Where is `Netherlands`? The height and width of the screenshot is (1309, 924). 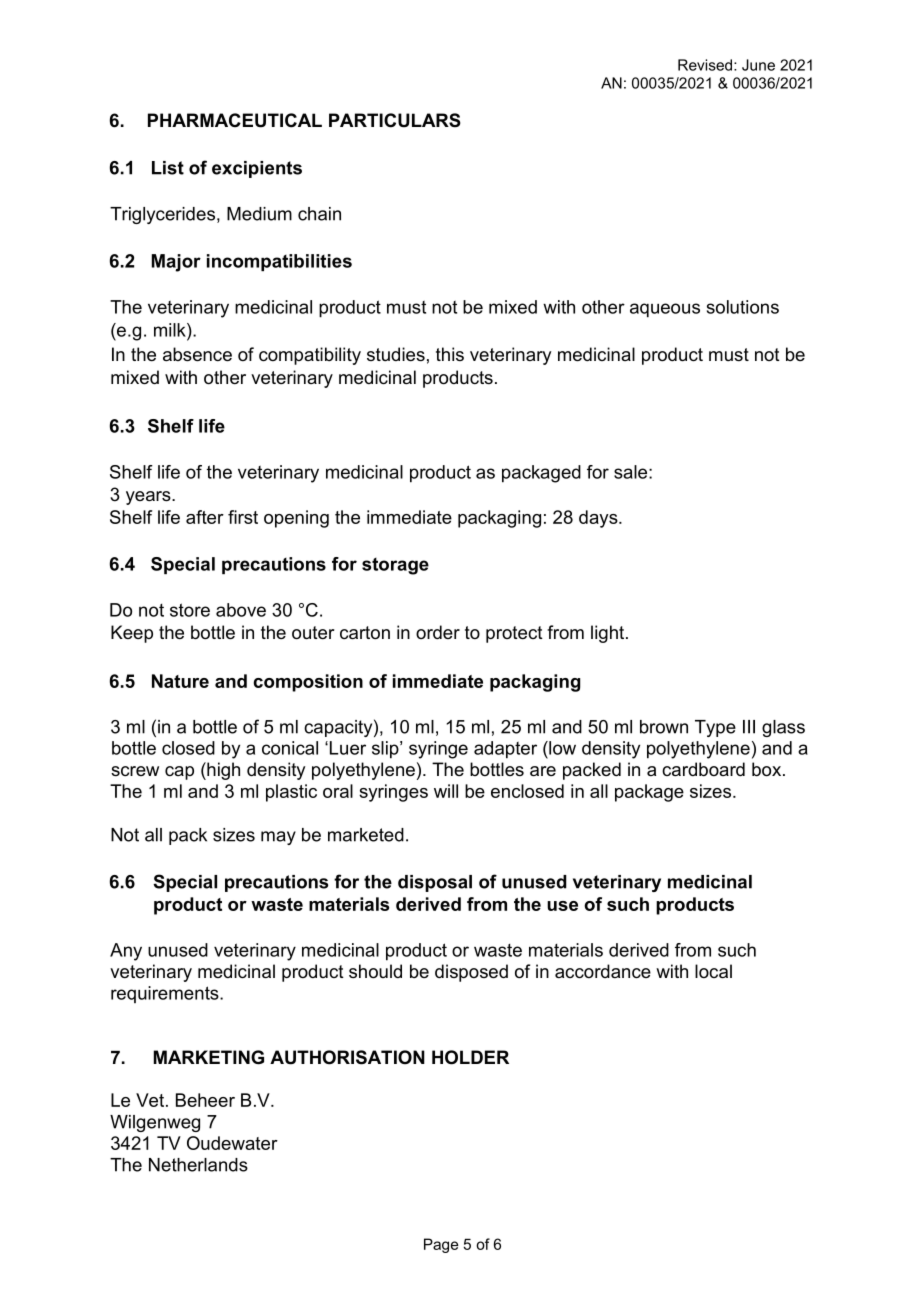
Netherlands is located at coordinates (198, 1165).
